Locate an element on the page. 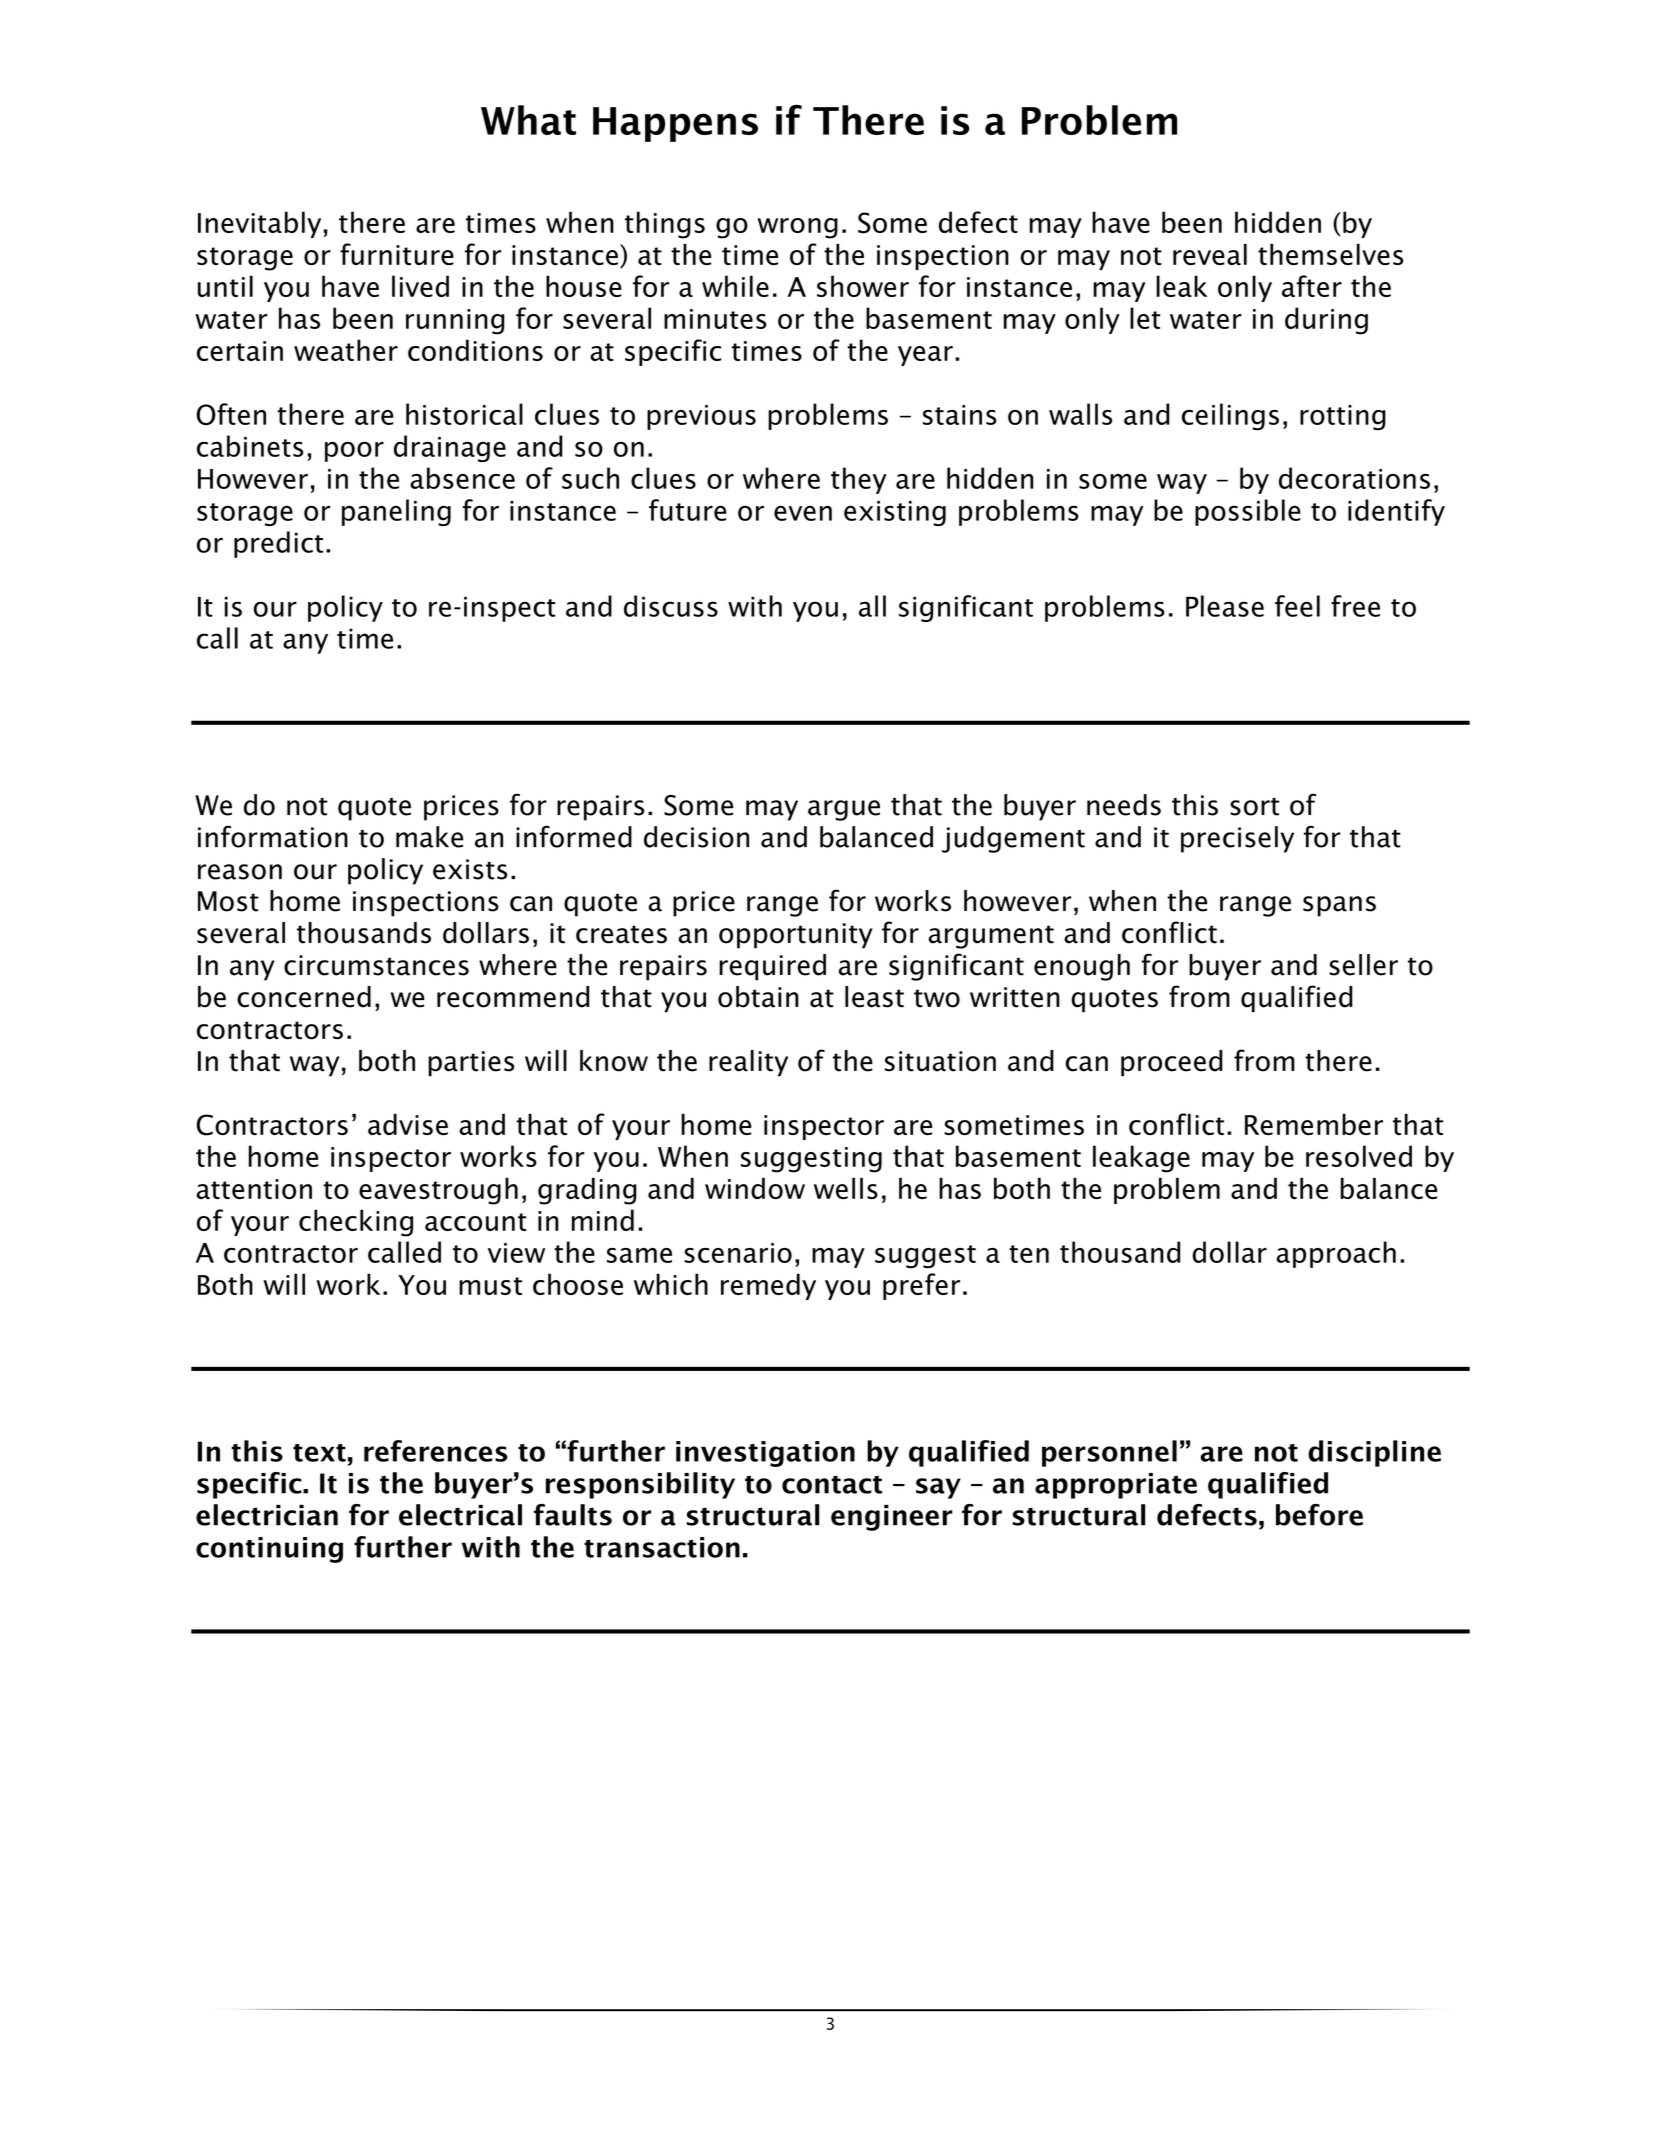 The width and height of the document is (1661, 2150). contact is located at coordinates (832, 1485).
